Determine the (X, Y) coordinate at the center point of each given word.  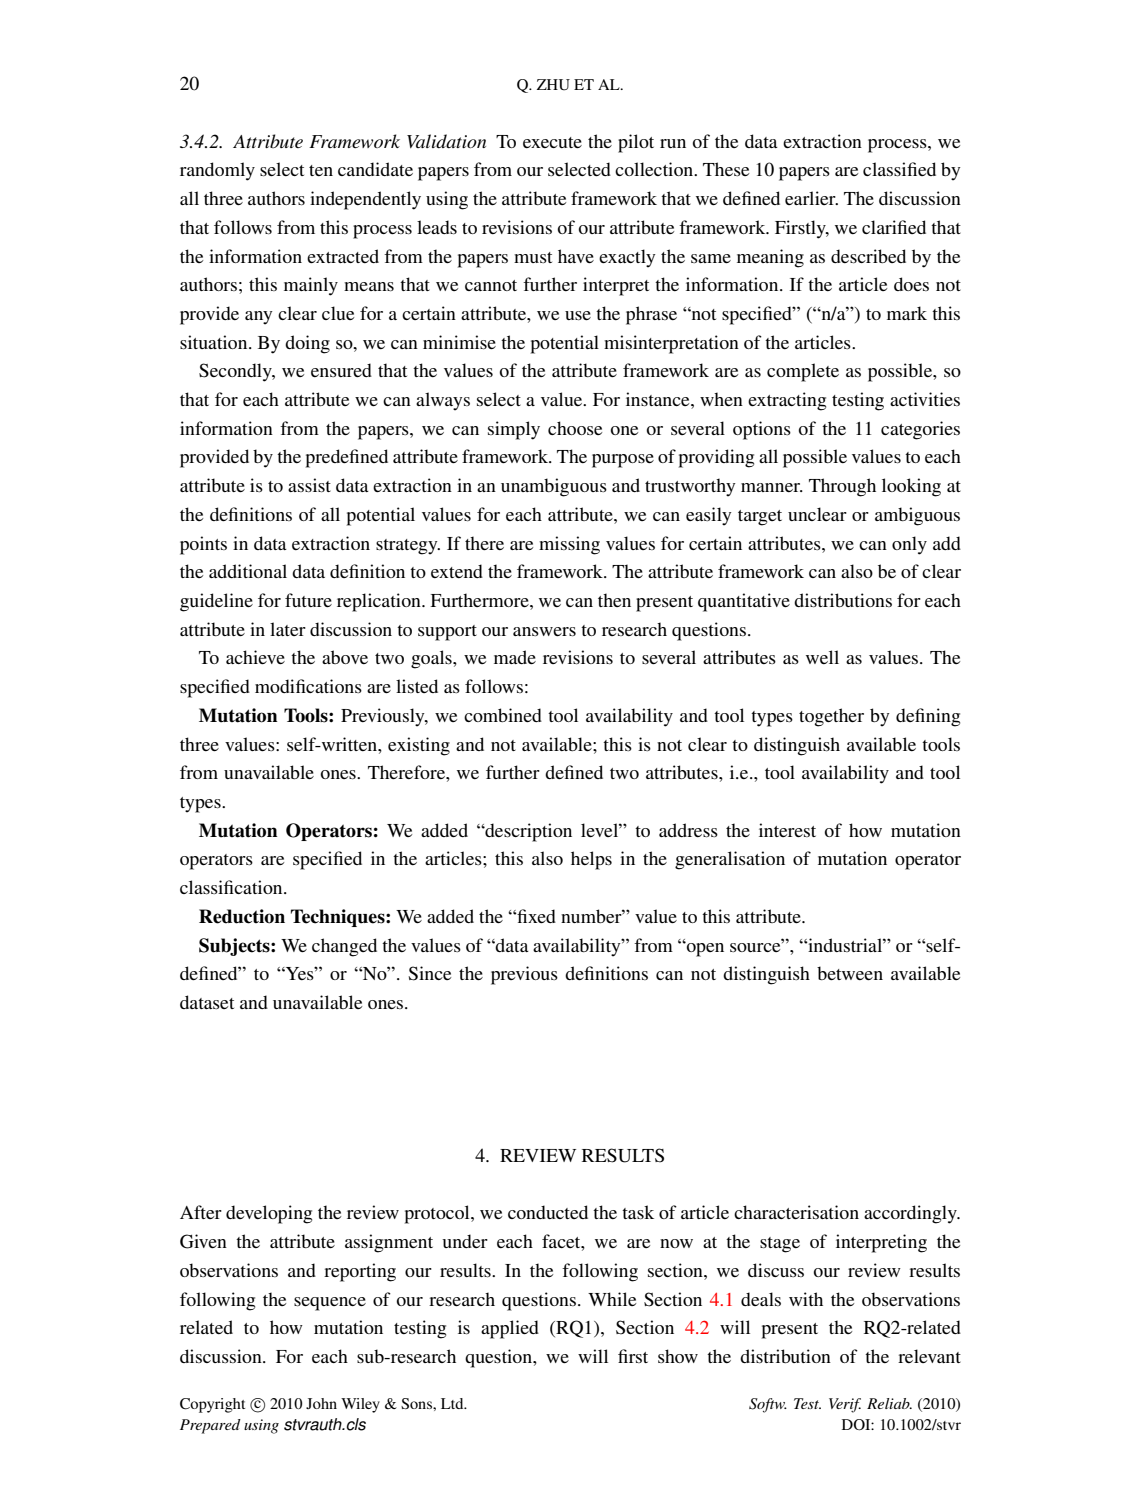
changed (344, 947)
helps (591, 860)
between (850, 973)
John (321, 1403)
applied (510, 1329)
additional (248, 571)
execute (552, 142)
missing (569, 545)
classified (899, 169)
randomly (217, 171)
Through (842, 487)
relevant (929, 1356)
